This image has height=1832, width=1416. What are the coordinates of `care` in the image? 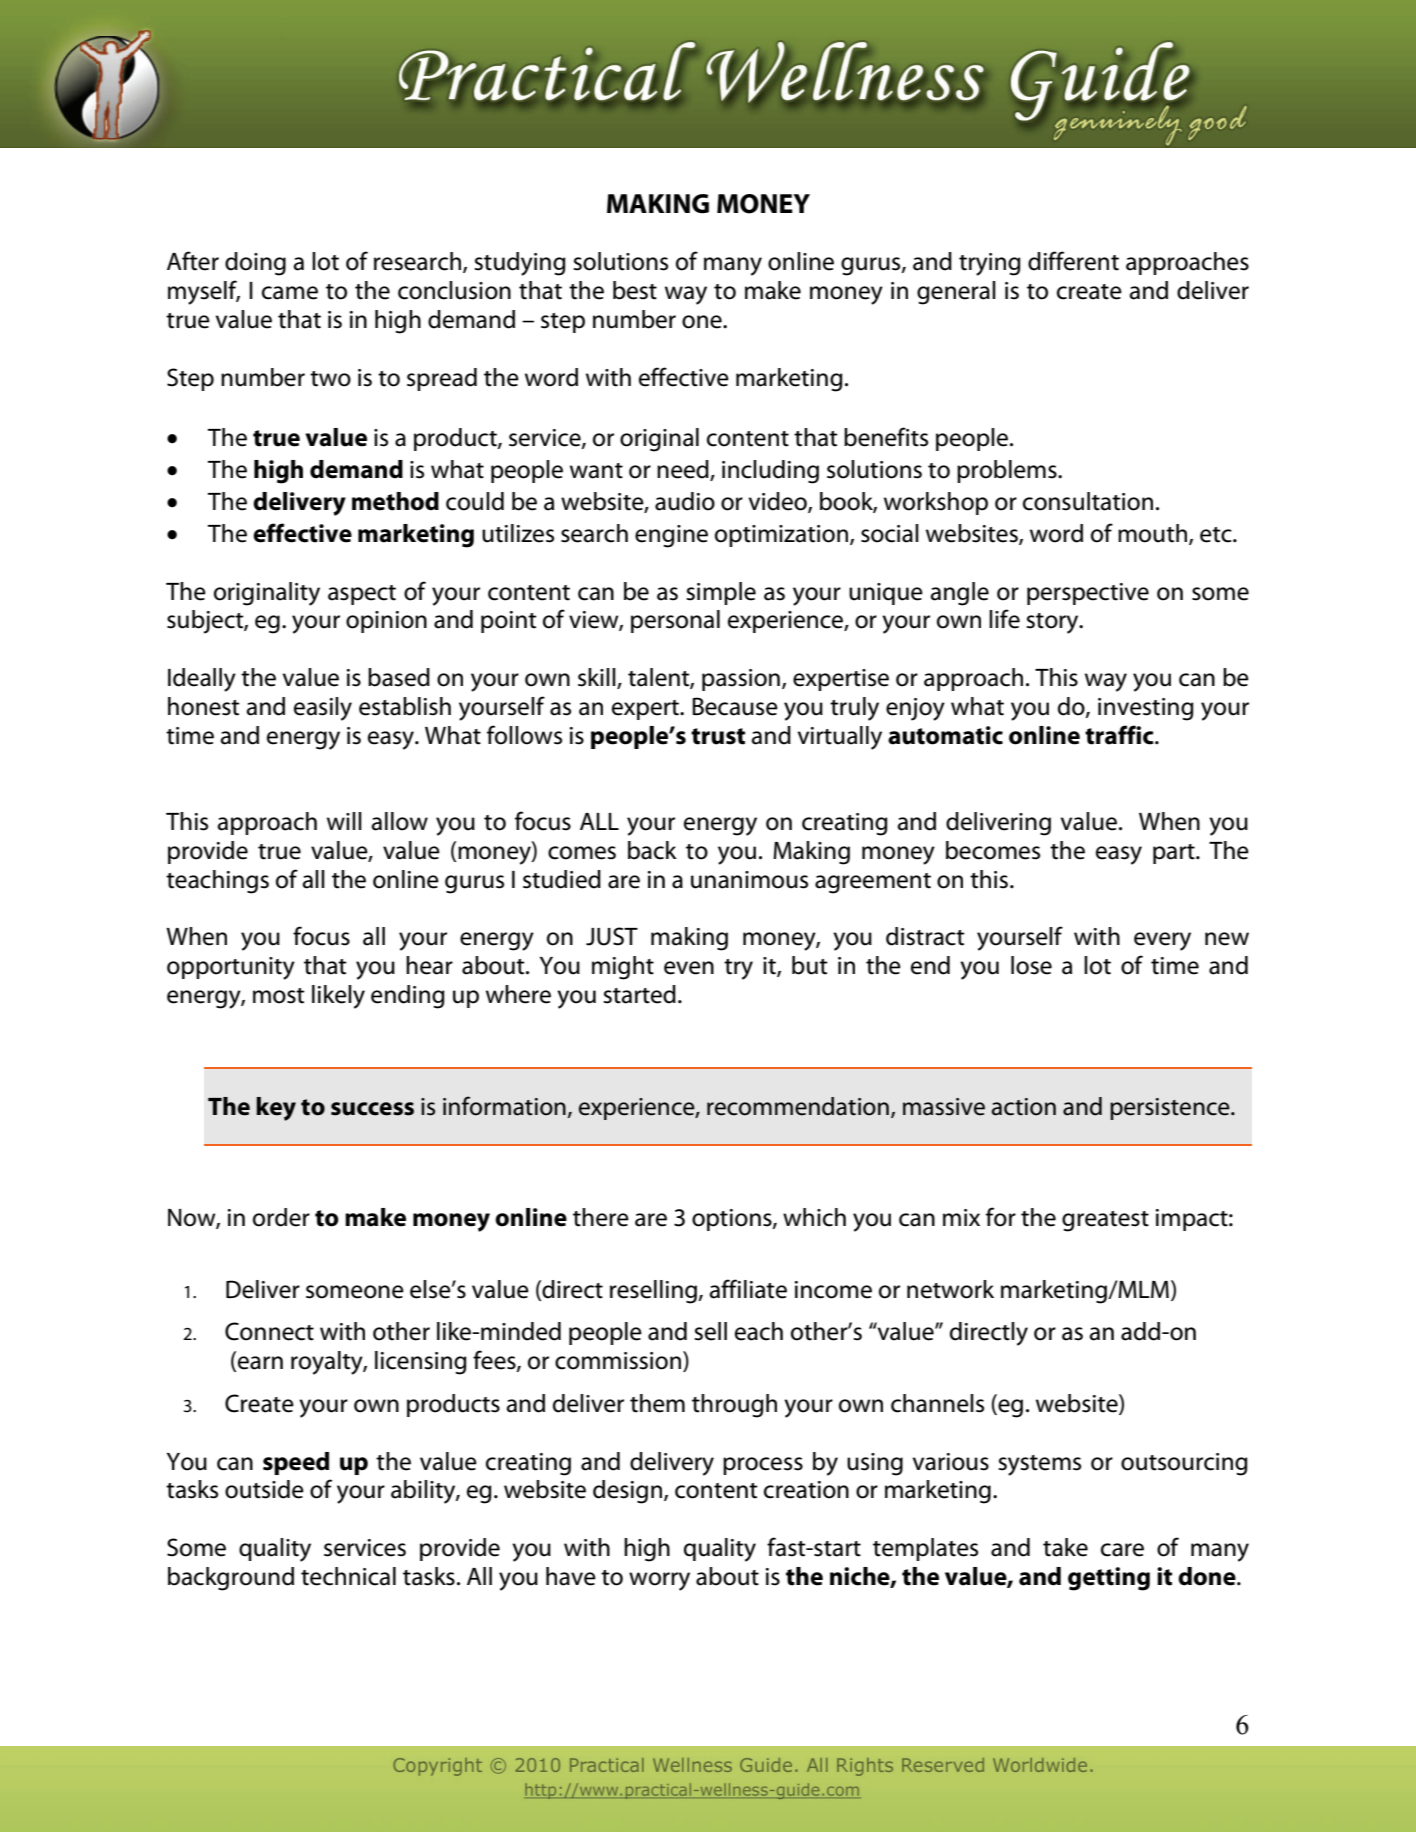 It's located at (1122, 1550).
